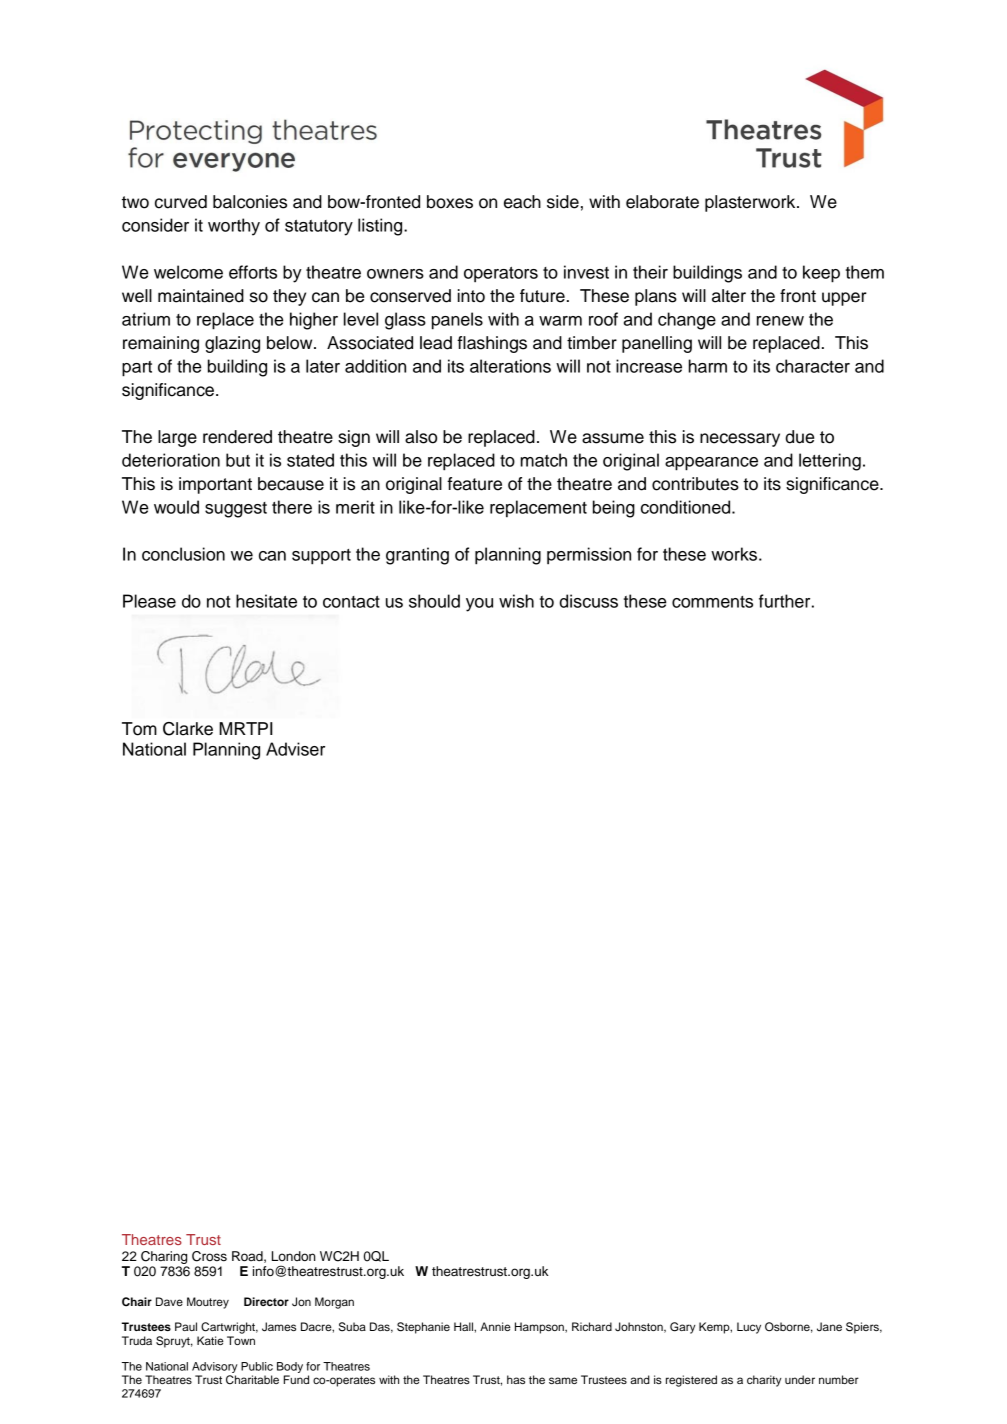  I want to click on Lucy, so click(749, 1328).
